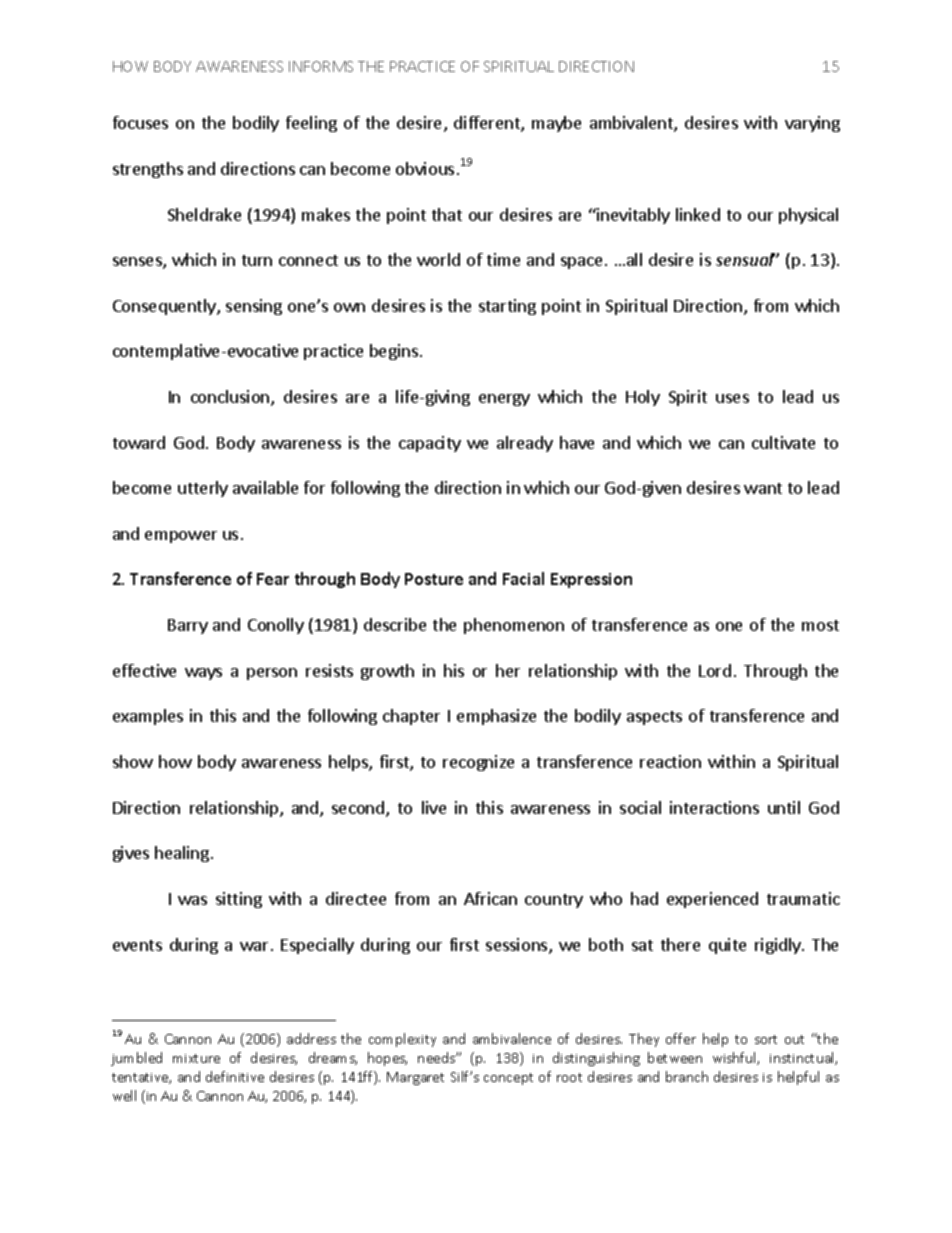 This page has height=1233, width=952. What do you see at coordinates (188, 626) in the page?
I see `Barry` at bounding box center [188, 626].
